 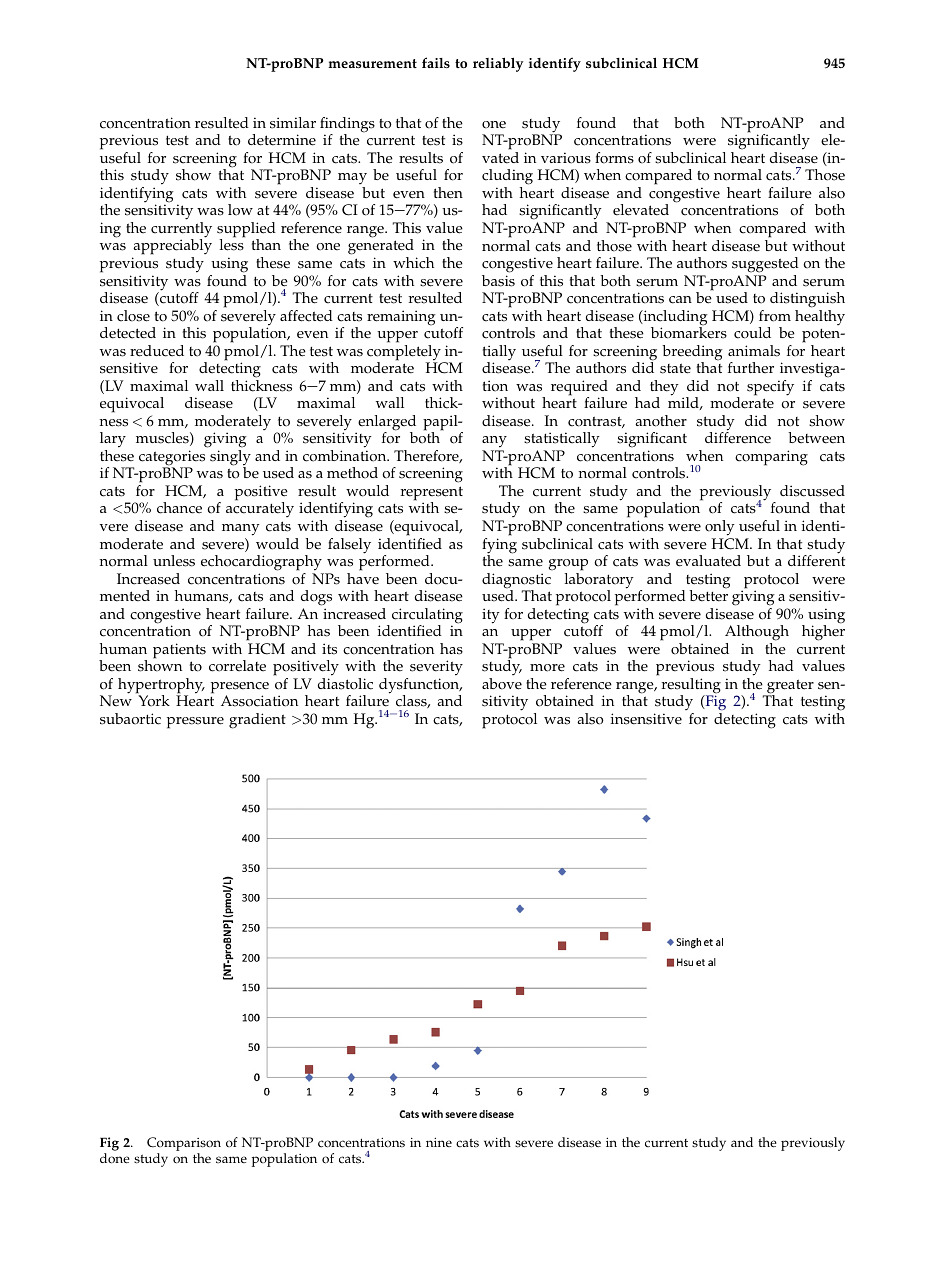 What do you see at coordinates (257, 721) in the screenshot?
I see `gradient` at bounding box center [257, 721].
